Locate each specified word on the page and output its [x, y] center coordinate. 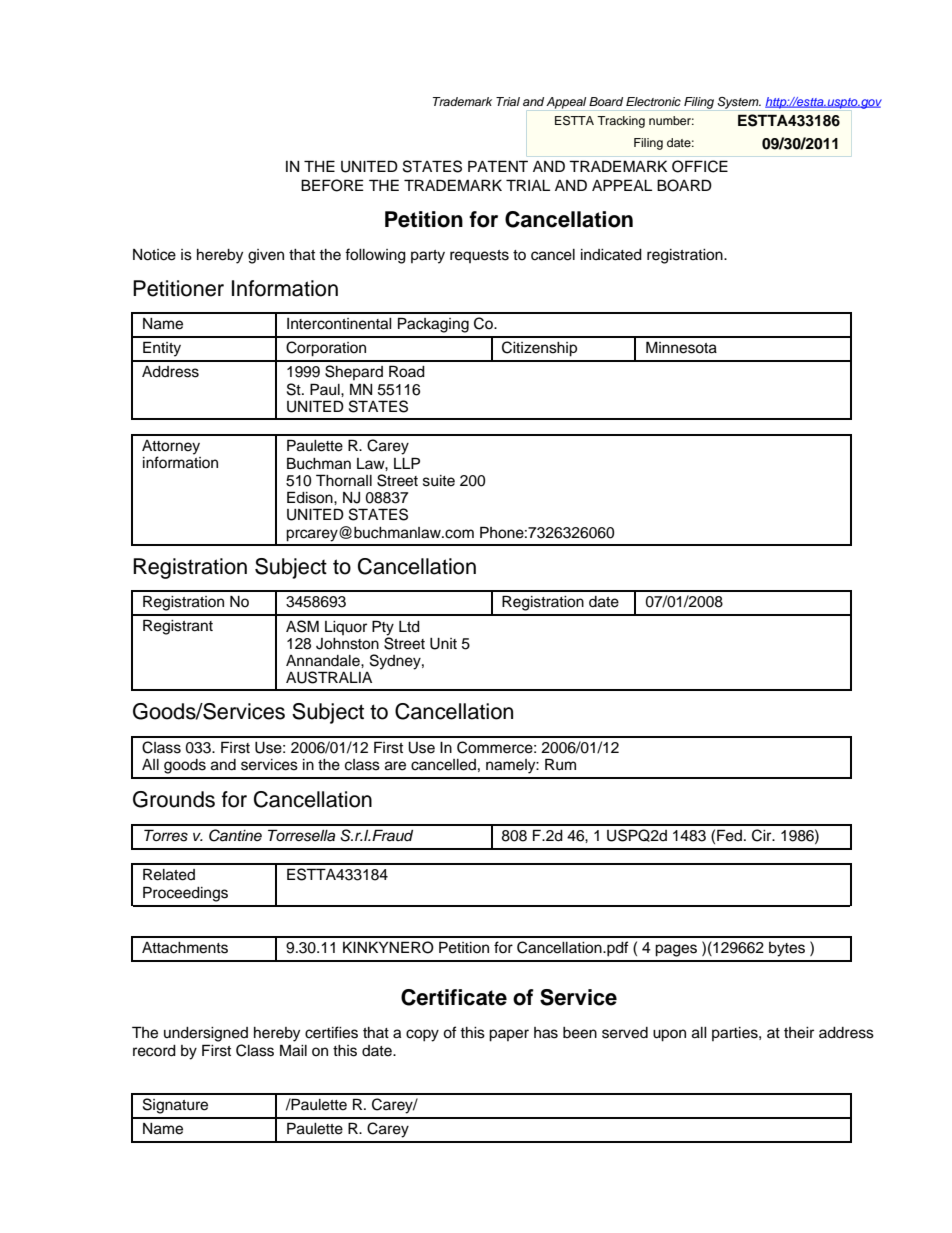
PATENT [498, 166]
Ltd [409, 627]
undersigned [206, 1034]
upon [669, 1035]
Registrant [178, 627]
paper [509, 1035]
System [739, 103]
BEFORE [332, 185]
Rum [560, 764]
